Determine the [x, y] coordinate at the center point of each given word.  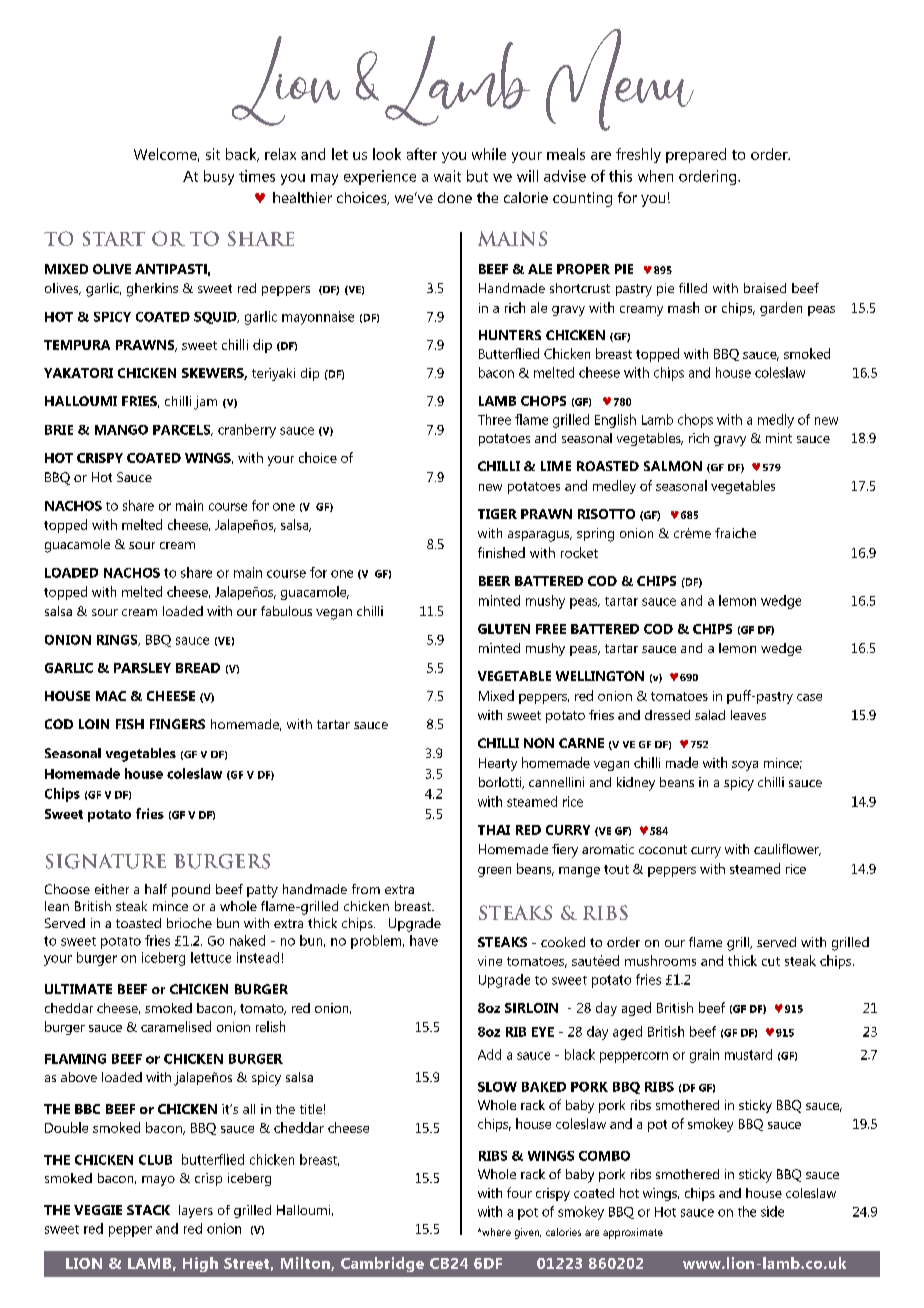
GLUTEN [504, 629]
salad [710, 715]
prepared [696, 155]
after [422, 154]
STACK [148, 1210]
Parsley [142, 668]
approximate [633, 1233]
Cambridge [382, 1264]
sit [213, 154]
